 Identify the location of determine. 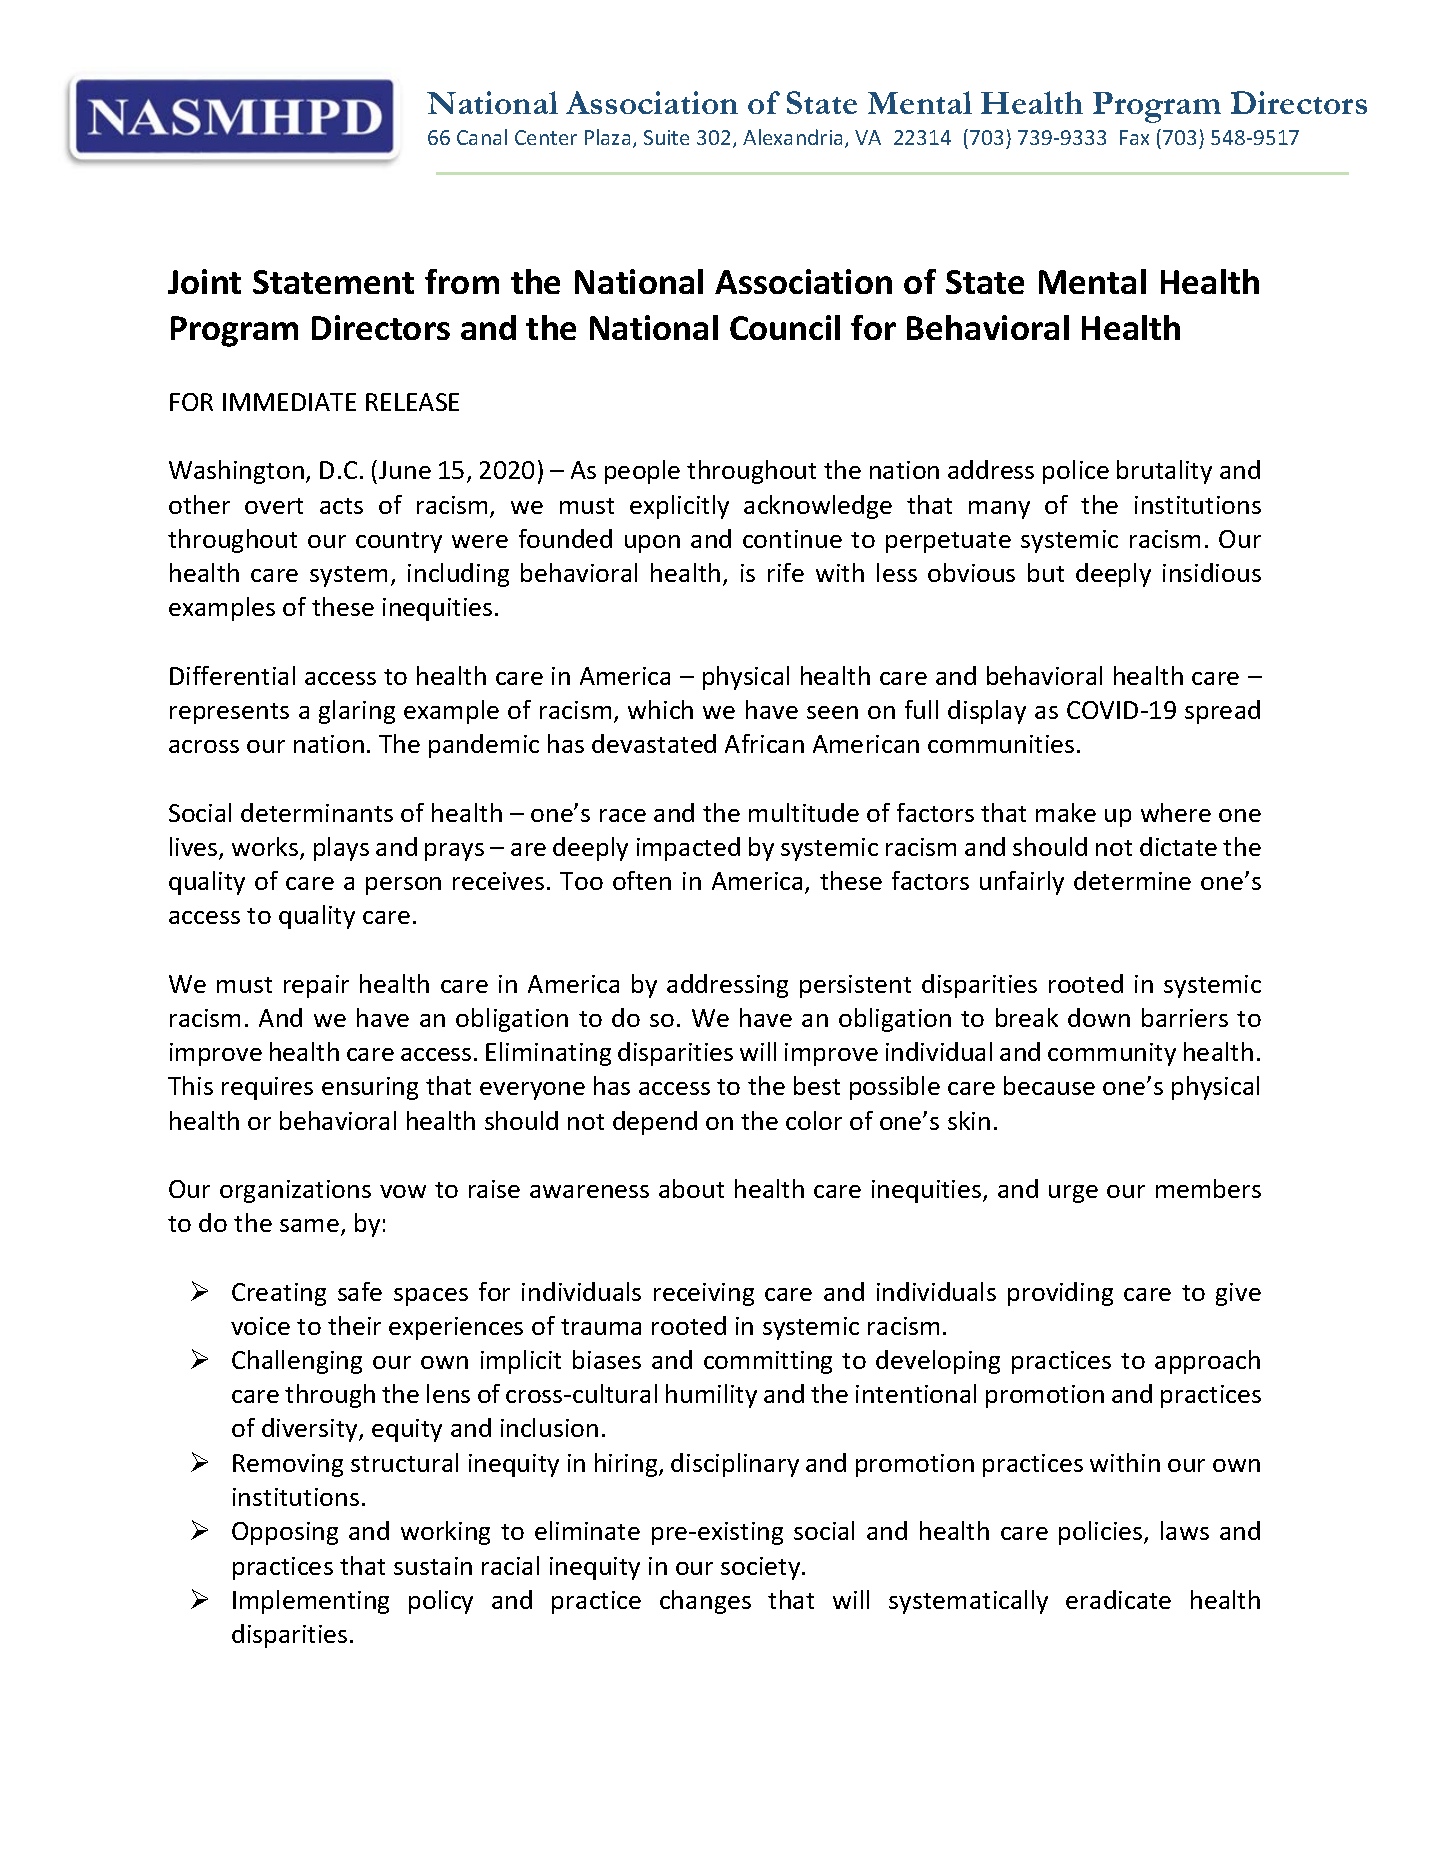
(1132, 880).
